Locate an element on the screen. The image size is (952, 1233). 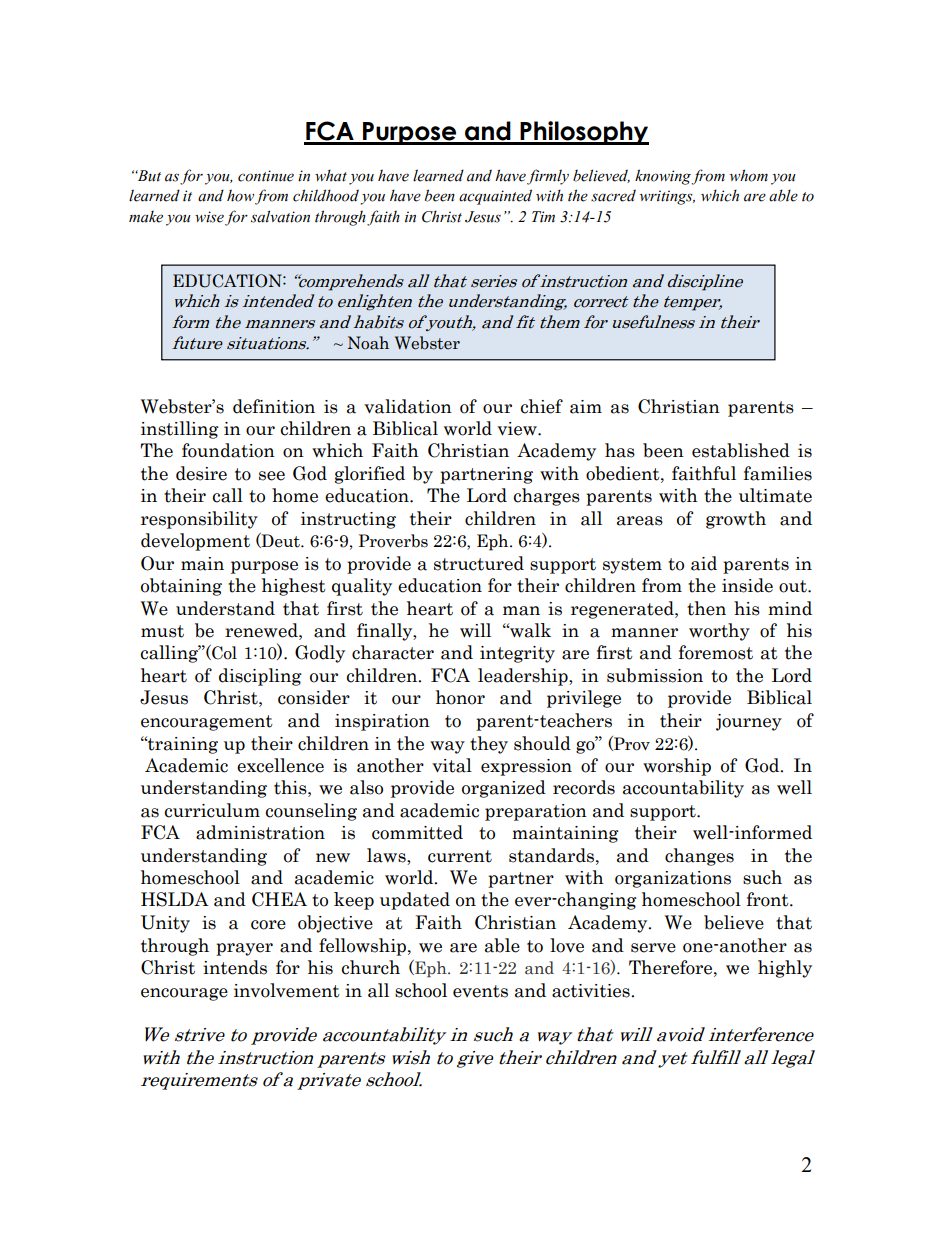
intends is located at coordinates (235, 967).
